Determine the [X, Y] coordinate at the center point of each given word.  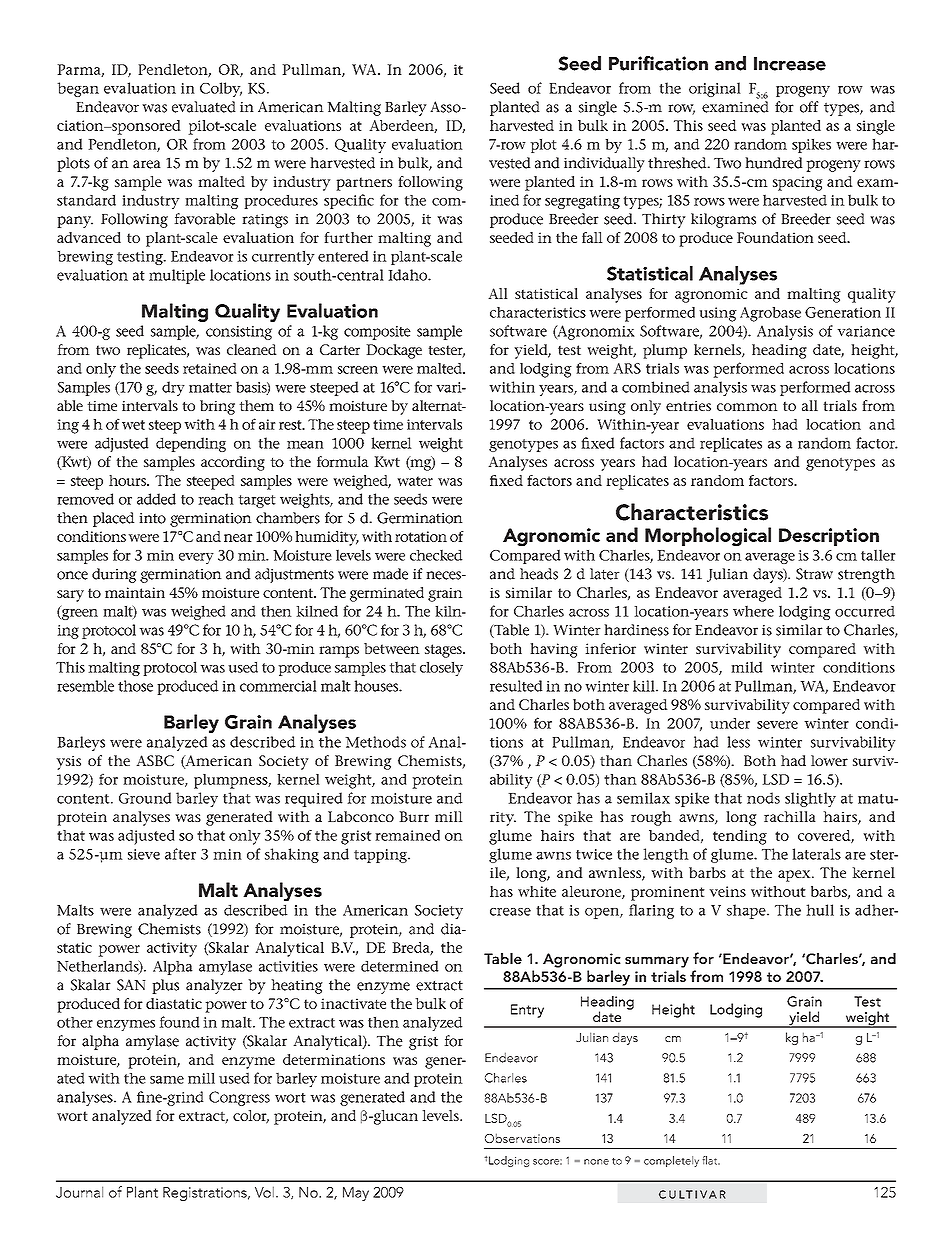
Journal [79, 1192]
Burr [414, 816]
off [809, 107]
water [415, 481]
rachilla [790, 816]
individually [604, 164]
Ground [145, 798]
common [747, 407]
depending [191, 444]
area [147, 164]
